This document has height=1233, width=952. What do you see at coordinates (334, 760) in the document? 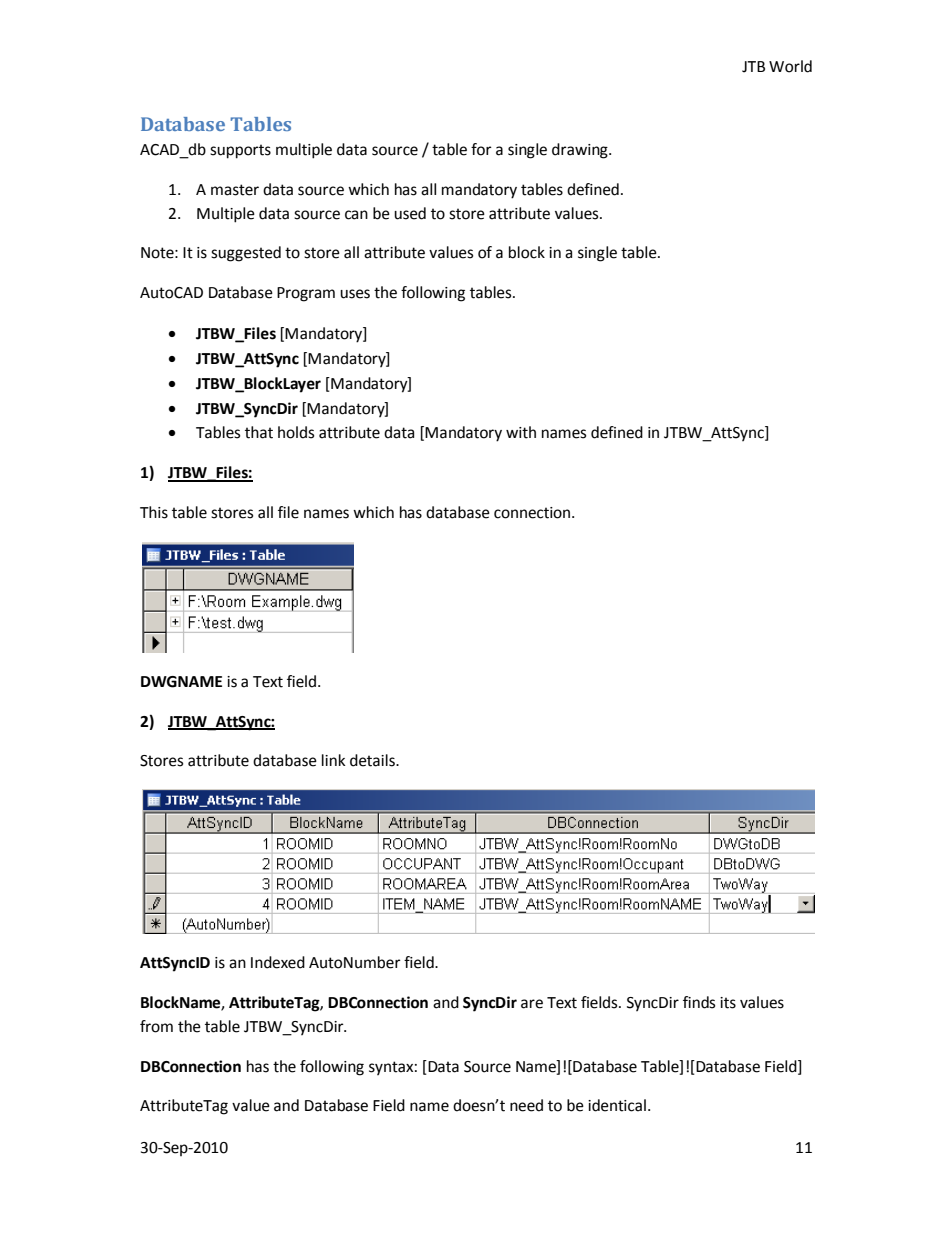
I see `link` at bounding box center [334, 760].
